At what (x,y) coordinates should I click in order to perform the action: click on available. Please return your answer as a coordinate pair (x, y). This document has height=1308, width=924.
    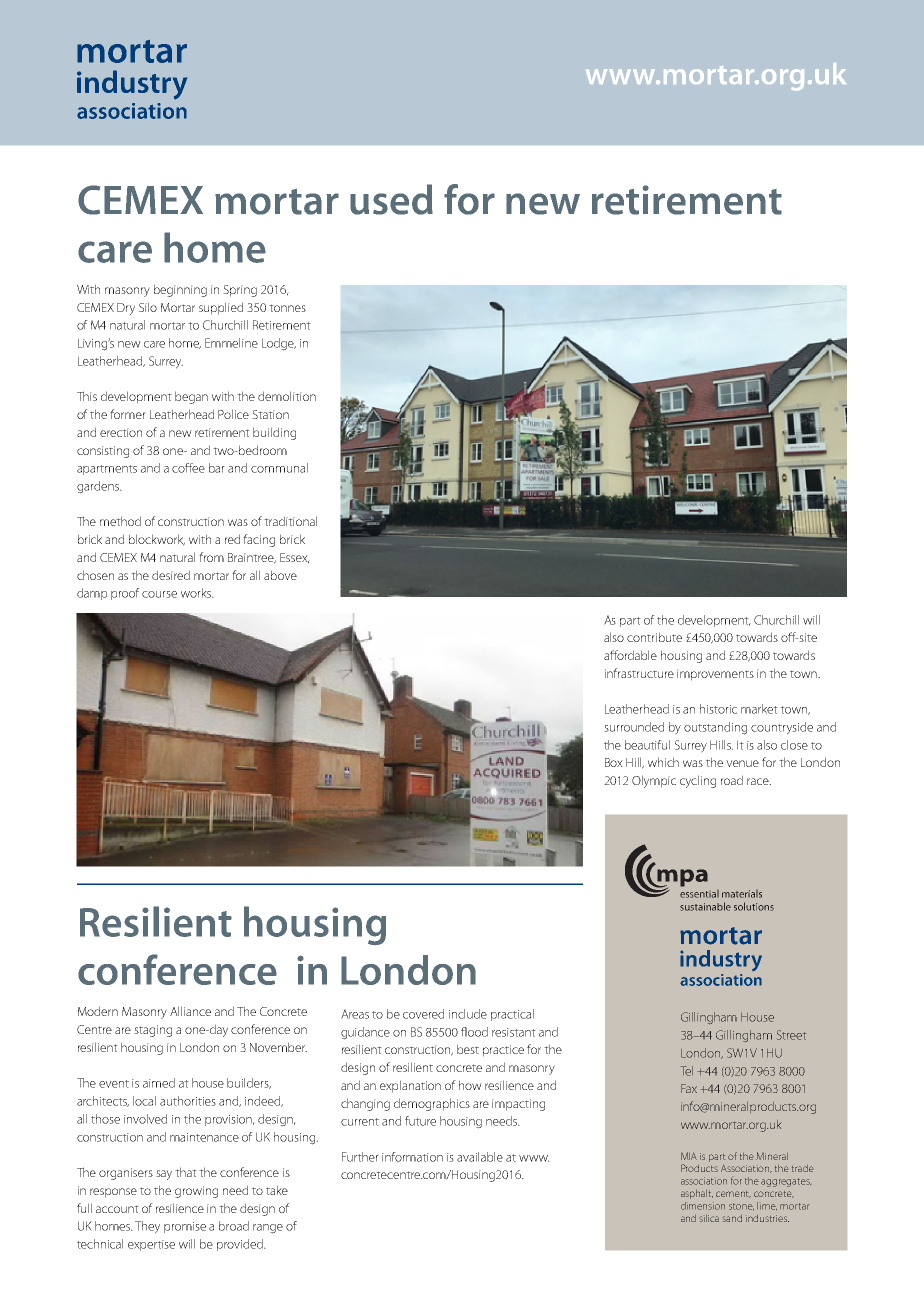
    Looking at the image, I should click on (480, 1157).
